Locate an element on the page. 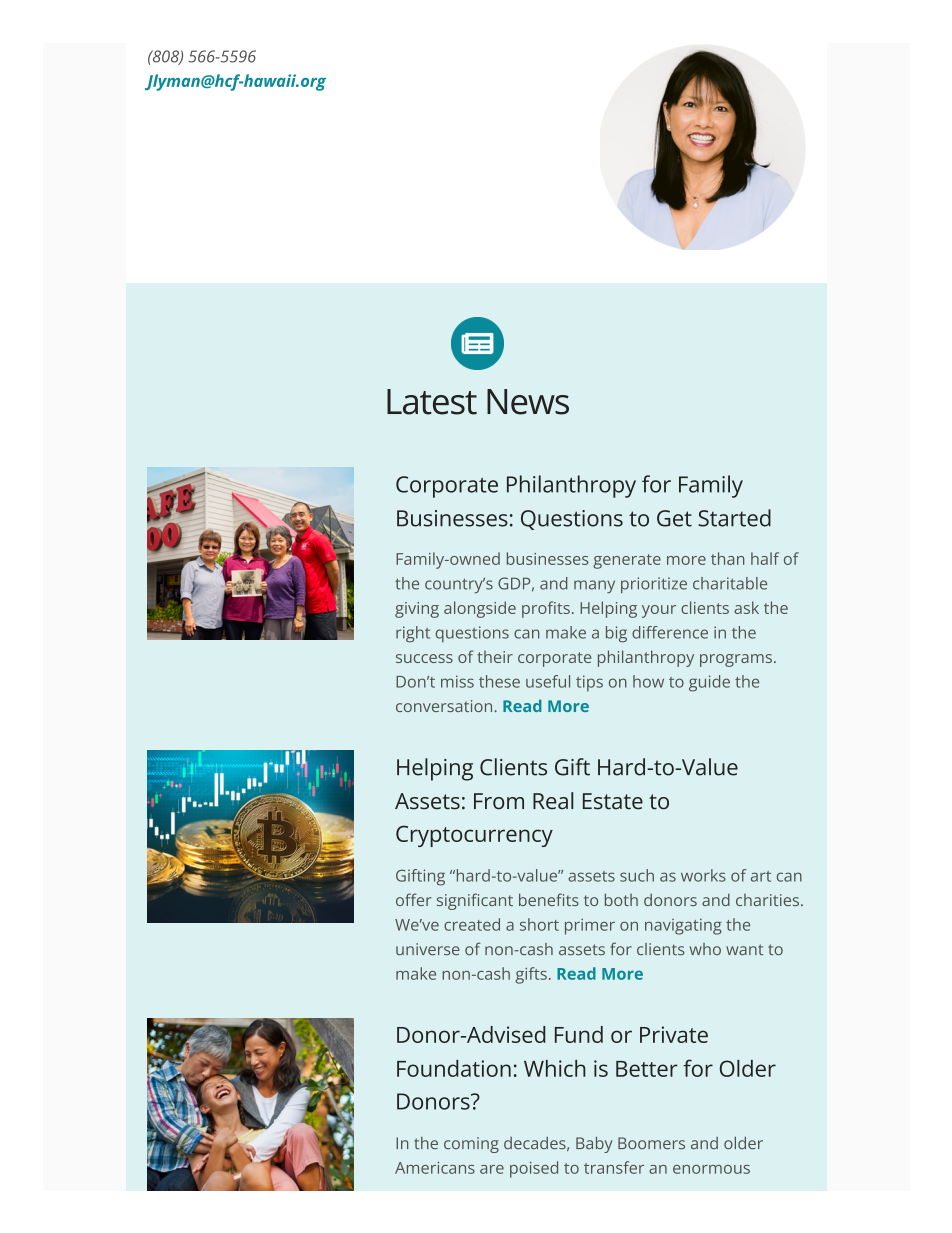  From is located at coordinates (499, 801).
